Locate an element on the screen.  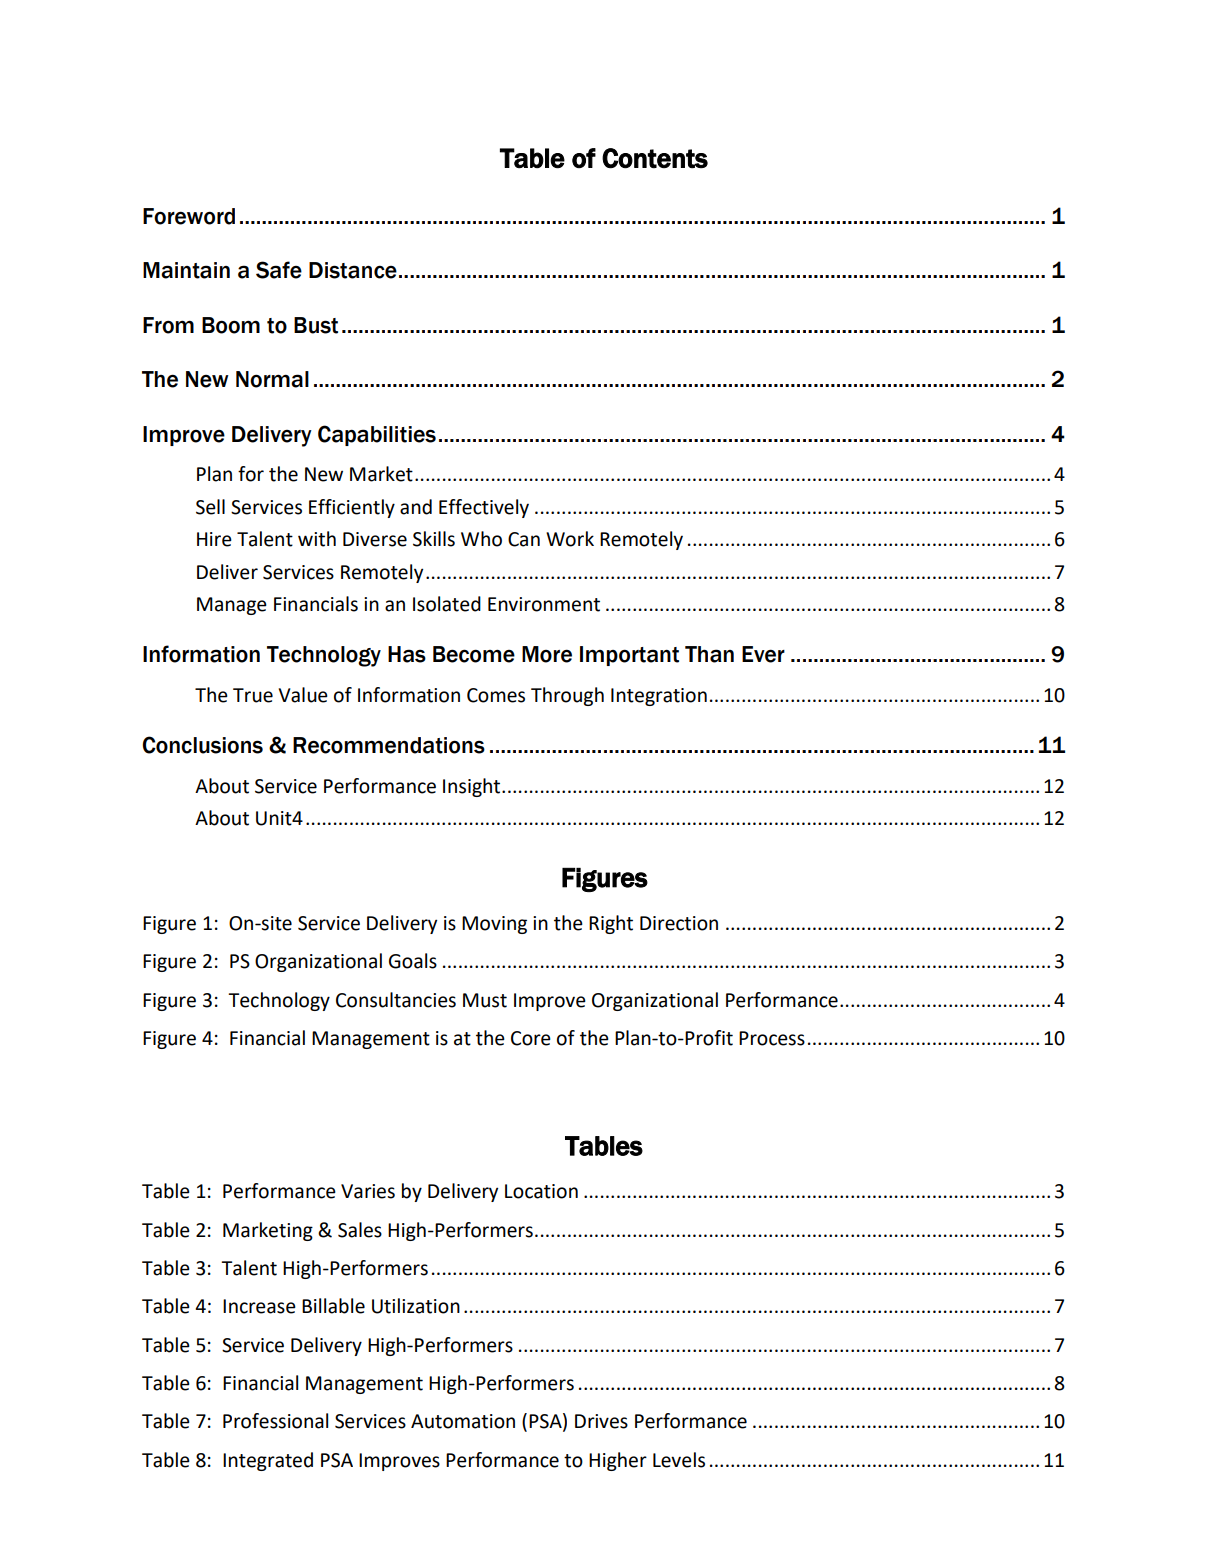
Direction is located at coordinates (679, 923).
